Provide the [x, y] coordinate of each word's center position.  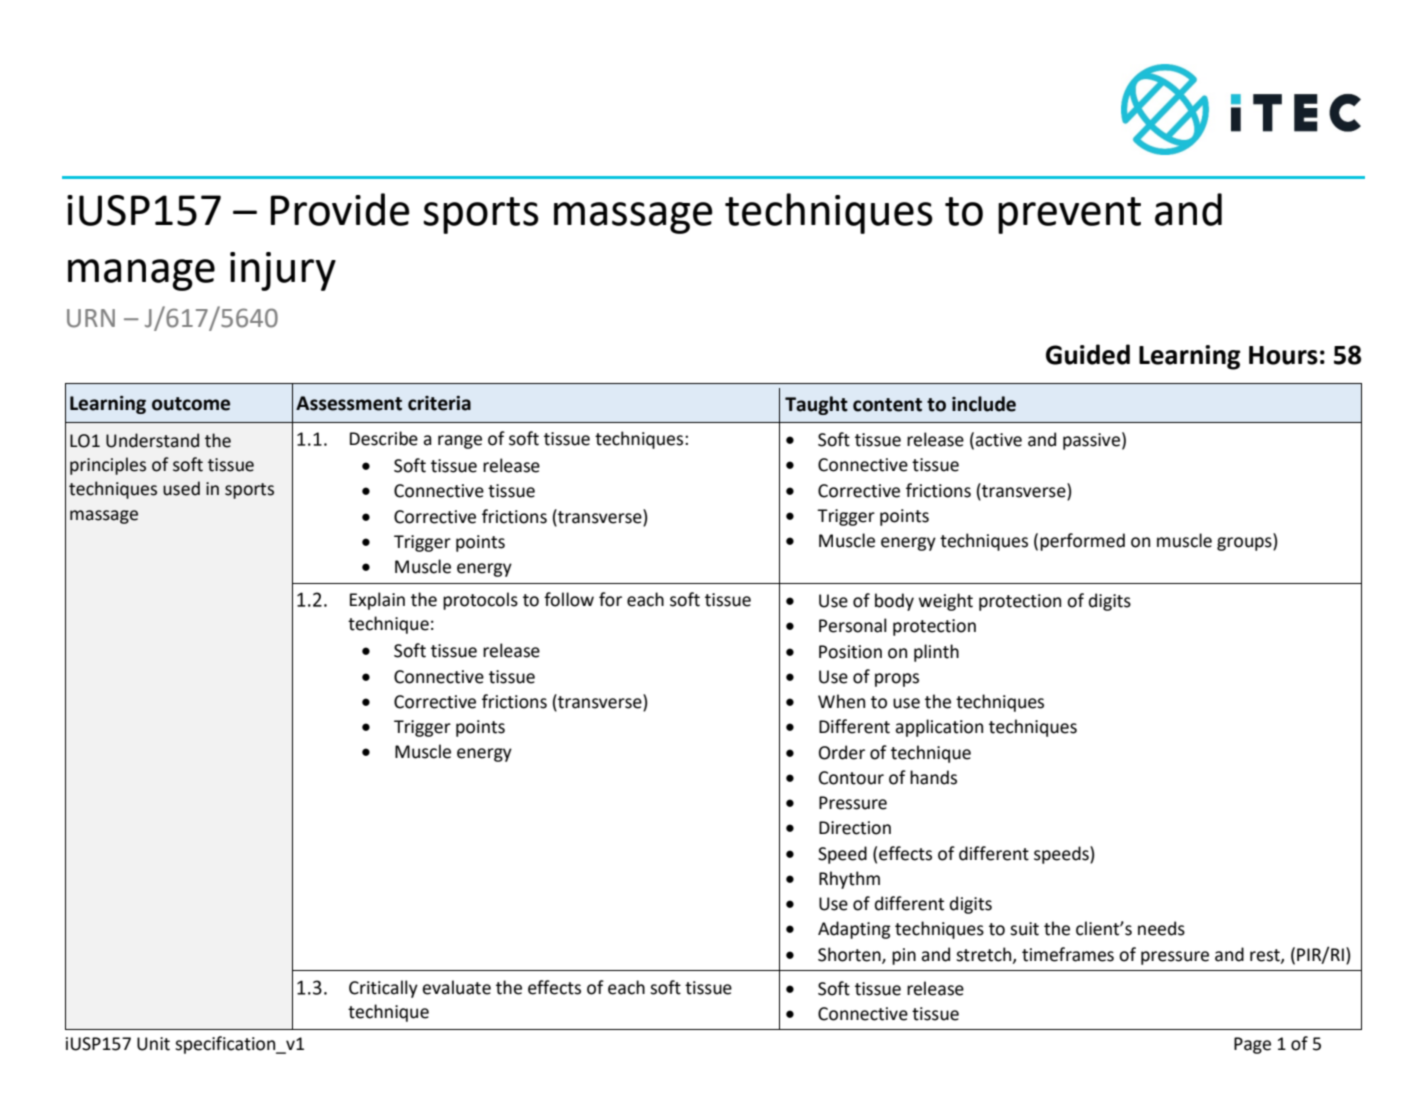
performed [1082, 542]
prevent [1069, 215]
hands [933, 777]
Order [842, 752]
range [460, 442]
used [181, 488]
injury [283, 271]
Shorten [850, 955]
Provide [340, 209]
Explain [377, 601]
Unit [153, 1044]
